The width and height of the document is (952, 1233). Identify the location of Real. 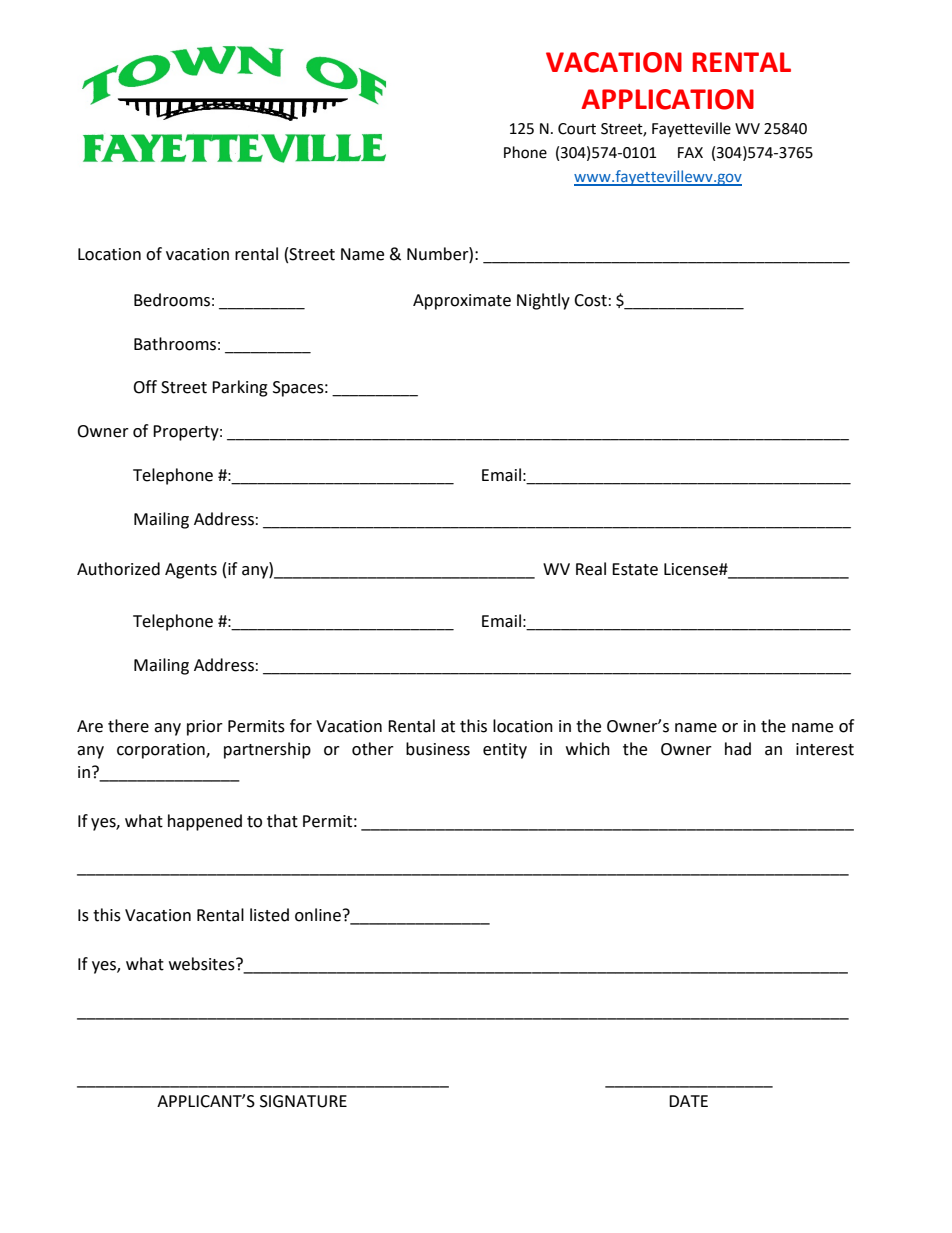
(591, 569).
